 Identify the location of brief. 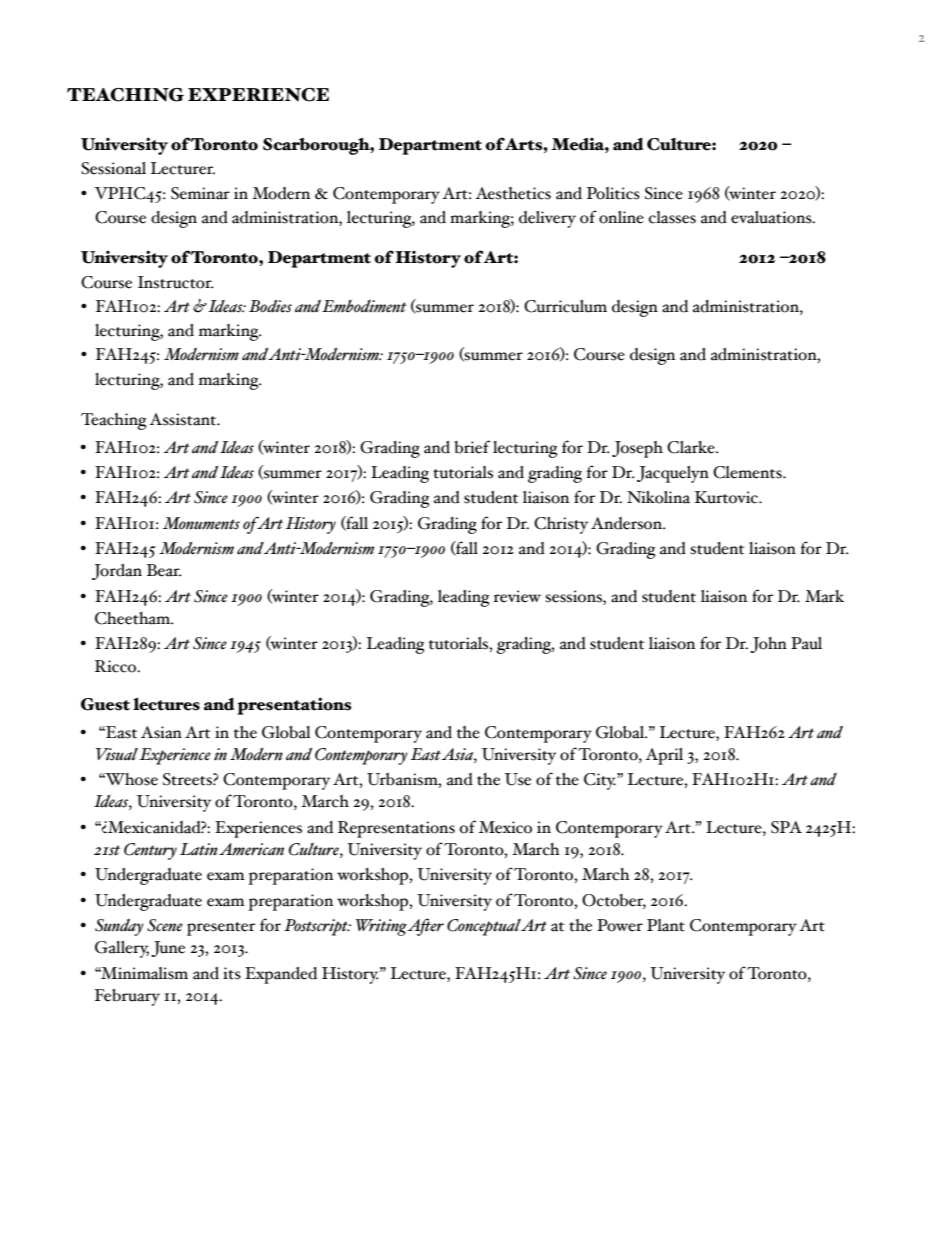
(472, 447).
